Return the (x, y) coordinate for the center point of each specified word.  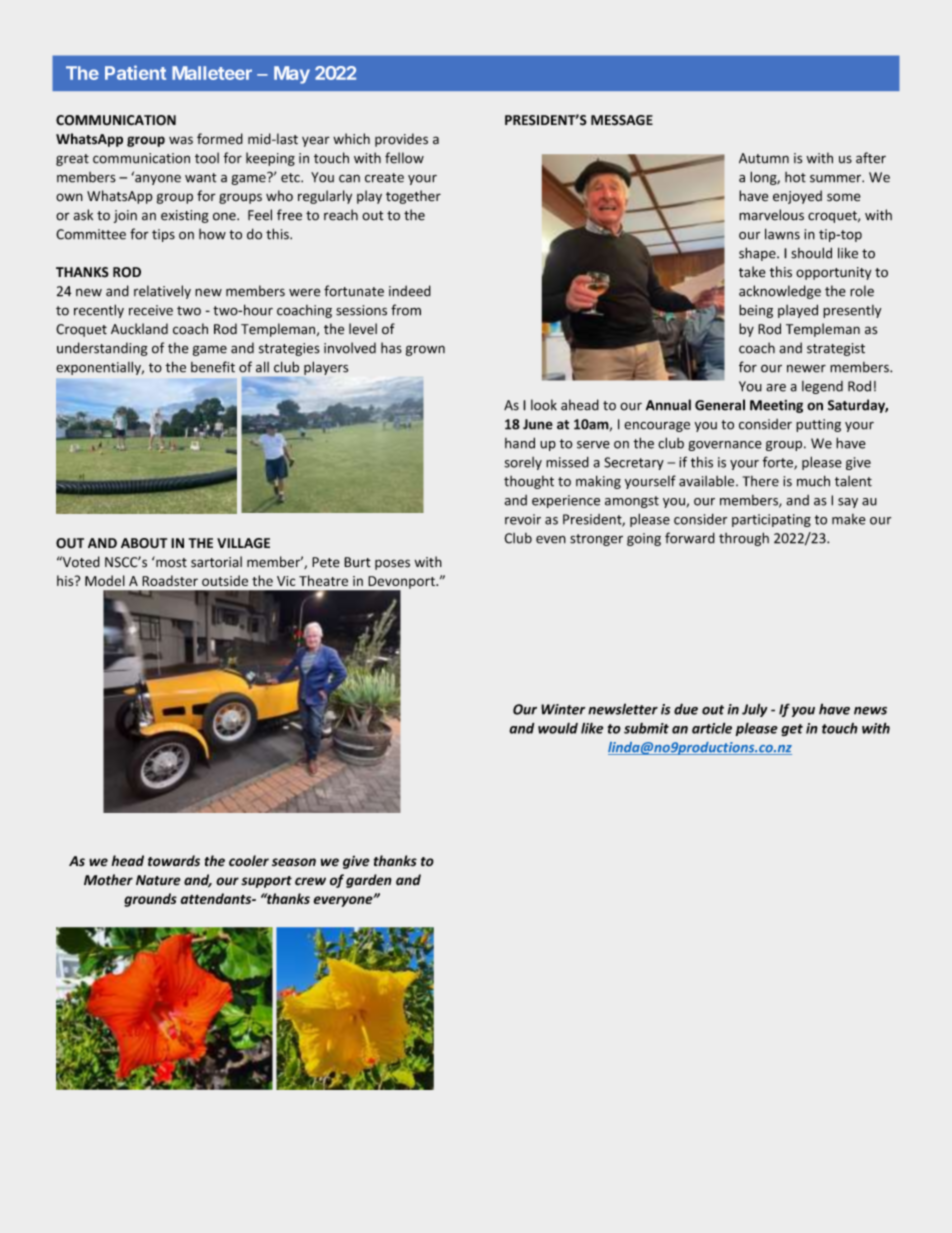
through (744, 539)
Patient (135, 72)
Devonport (401, 583)
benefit (213, 367)
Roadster (170, 580)
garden (369, 881)
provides (401, 140)
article (712, 728)
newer (806, 368)
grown (425, 350)
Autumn (764, 158)
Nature (158, 880)
